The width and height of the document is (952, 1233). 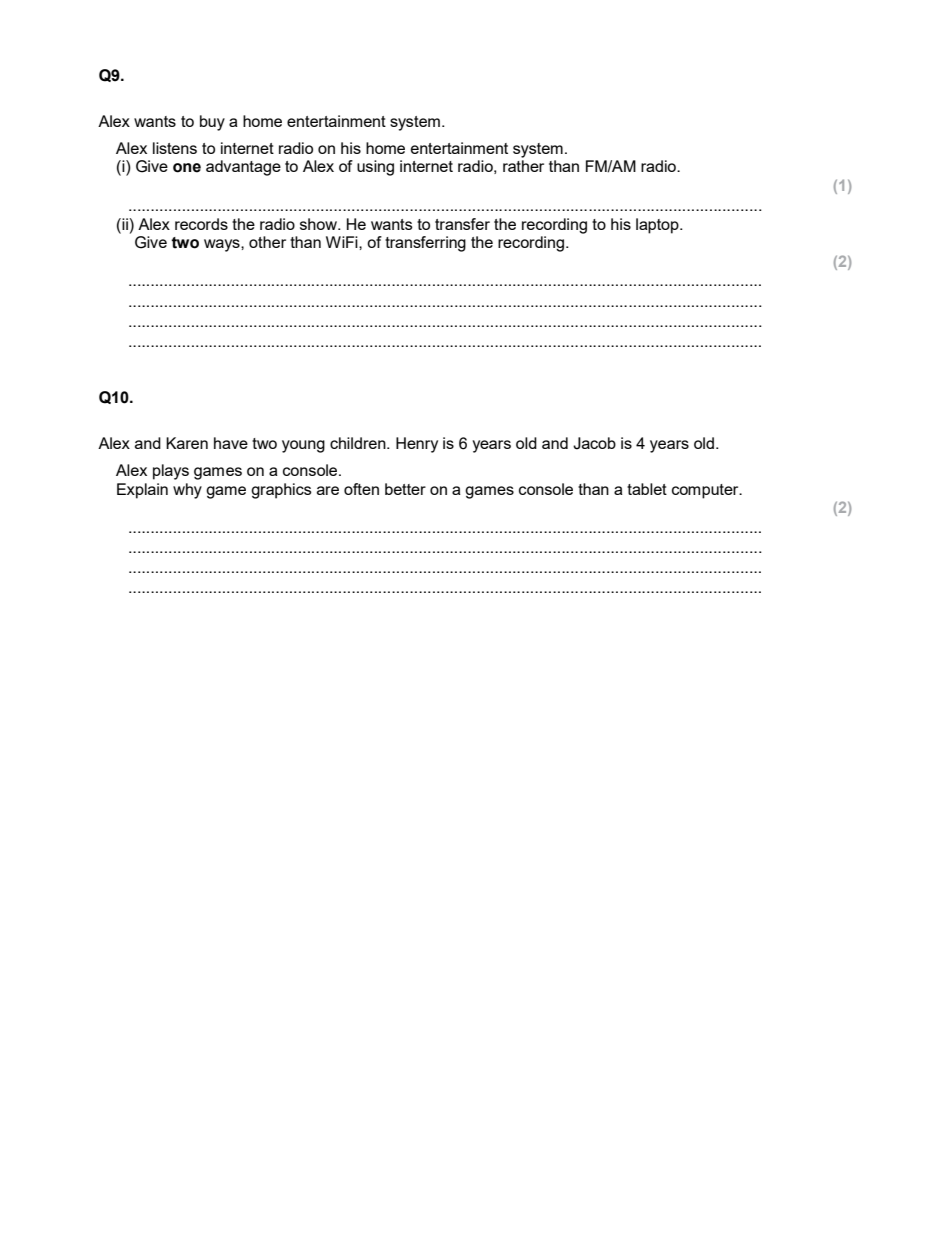 I want to click on why, so click(x=187, y=491).
